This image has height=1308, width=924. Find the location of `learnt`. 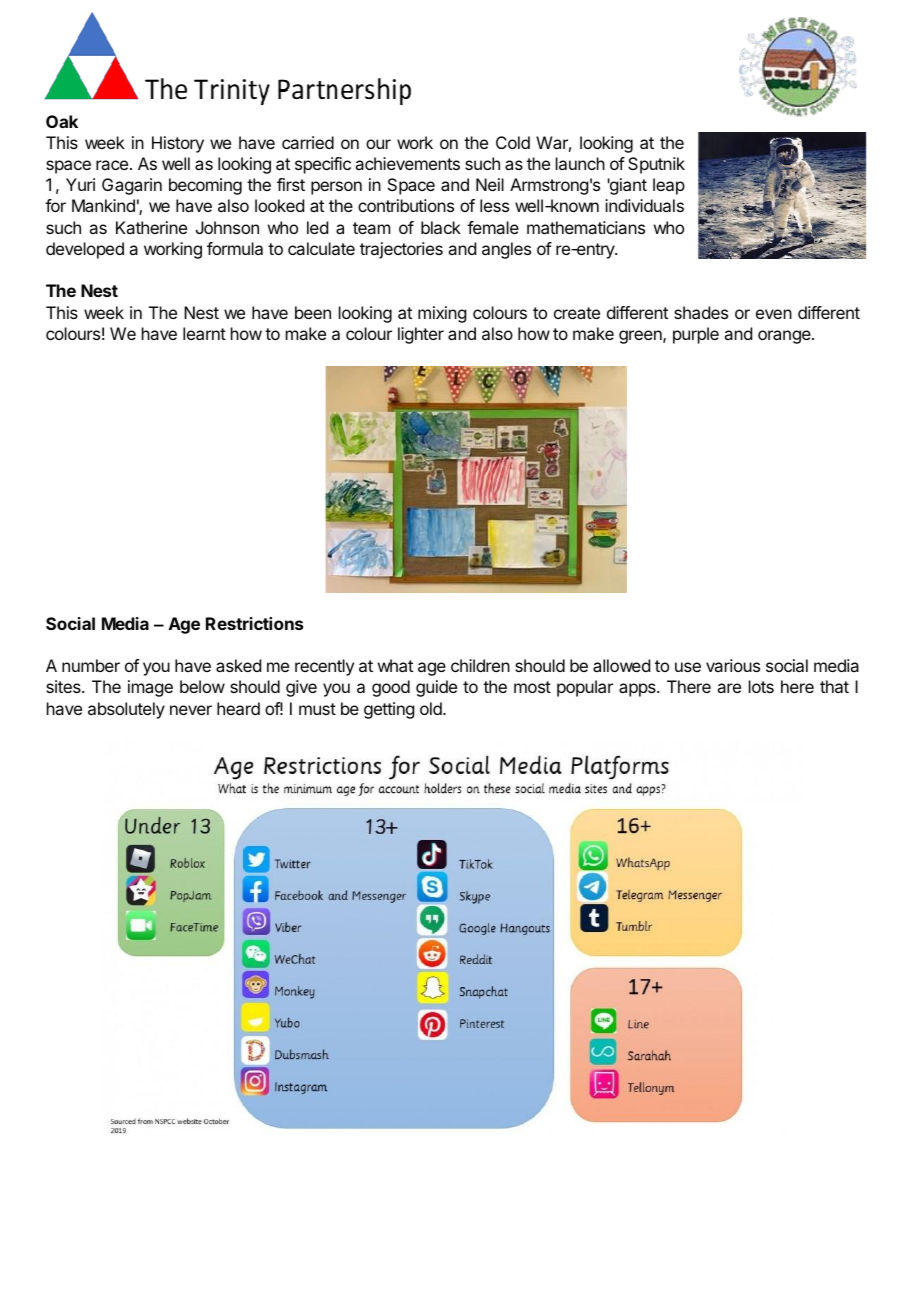

learnt is located at coordinates (204, 333).
